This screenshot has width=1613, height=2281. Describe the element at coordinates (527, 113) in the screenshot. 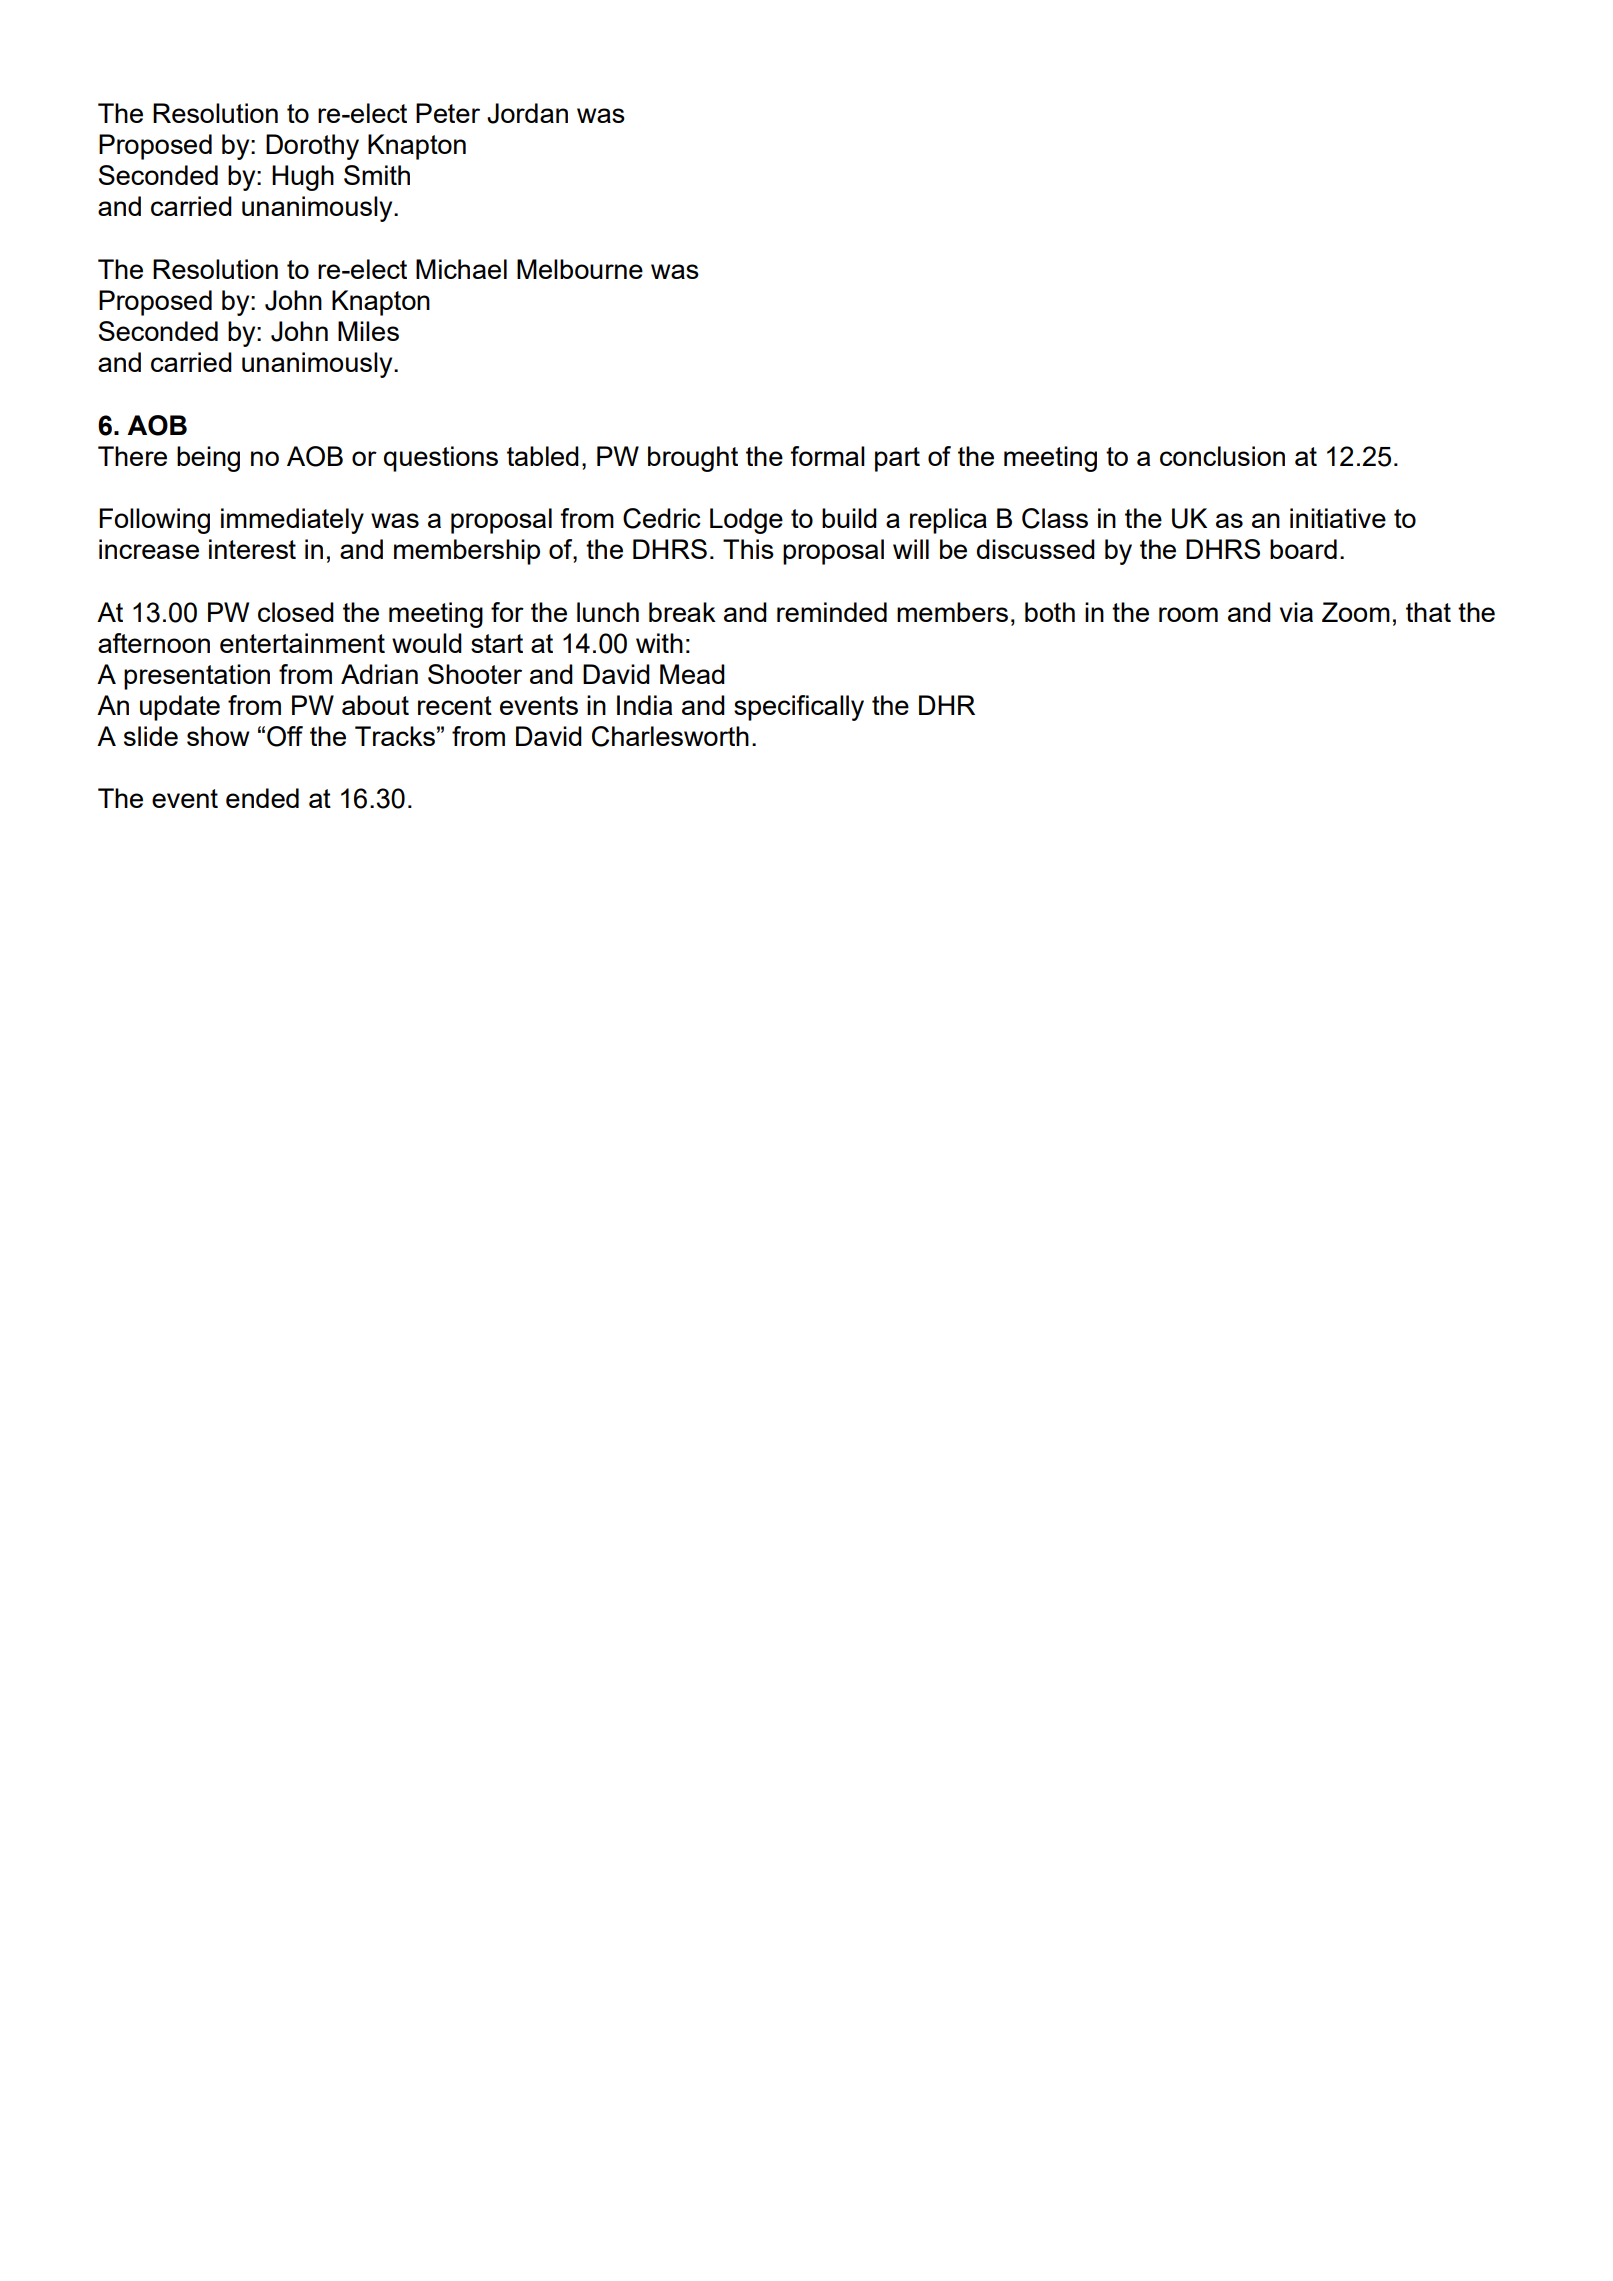

I see `Jordan` at that location.
